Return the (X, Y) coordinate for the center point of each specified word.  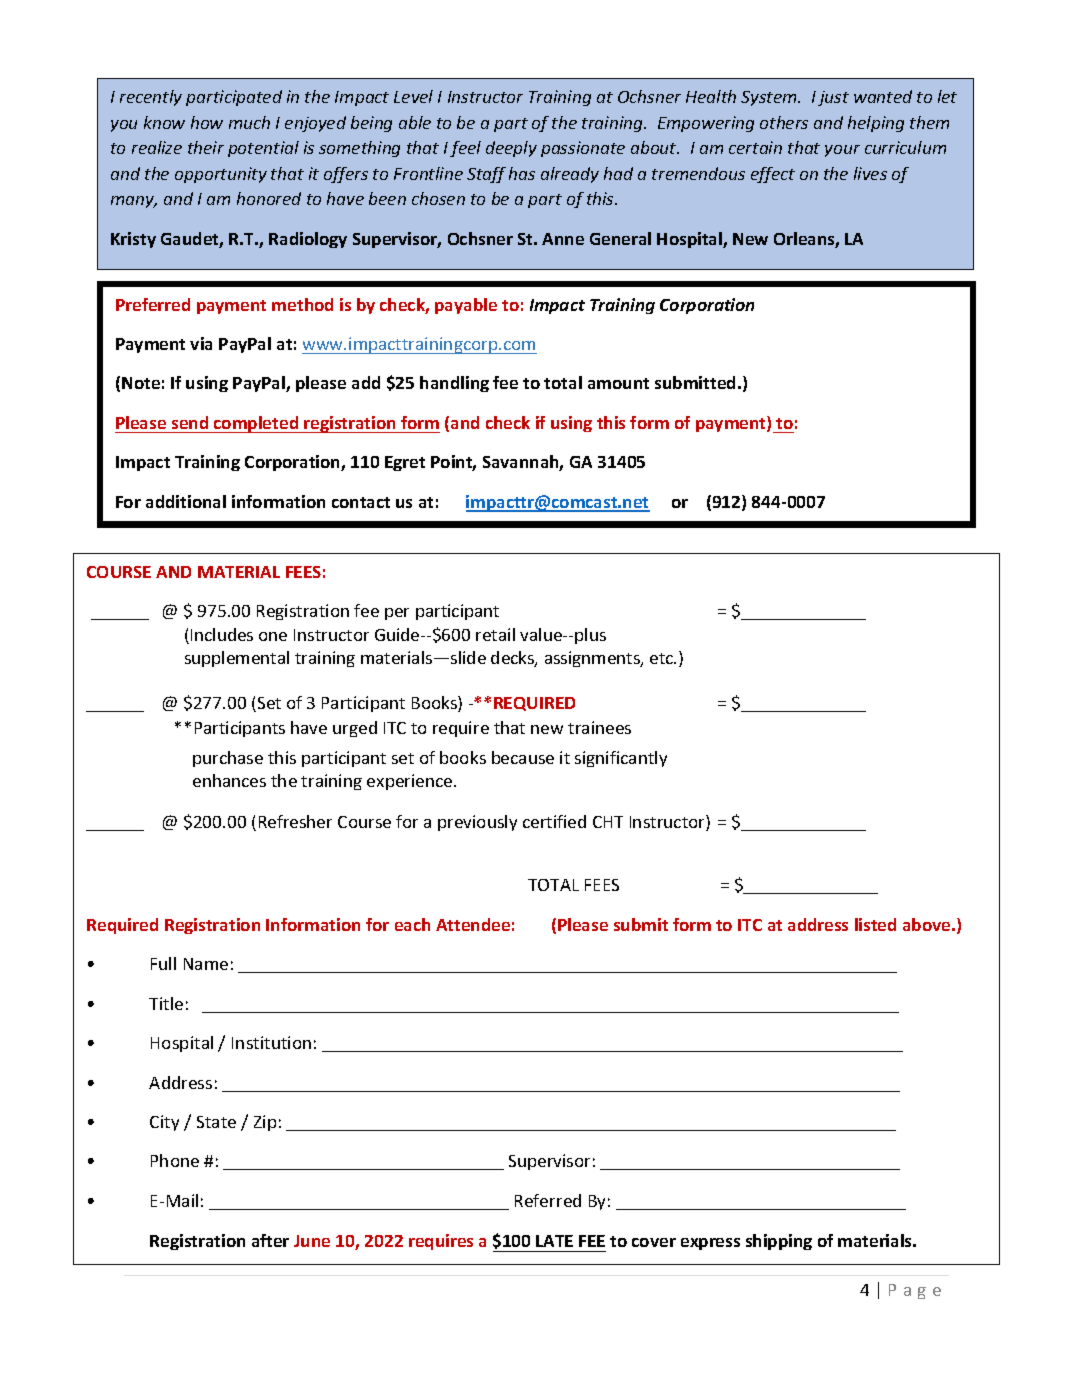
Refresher (295, 821)
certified (554, 821)
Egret (405, 463)
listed (875, 924)
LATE (554, 1241)
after (270, 1240)
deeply (511, 149)
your (842, 151)
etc (663, 658)
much (249, 122)
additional (186, 501)
